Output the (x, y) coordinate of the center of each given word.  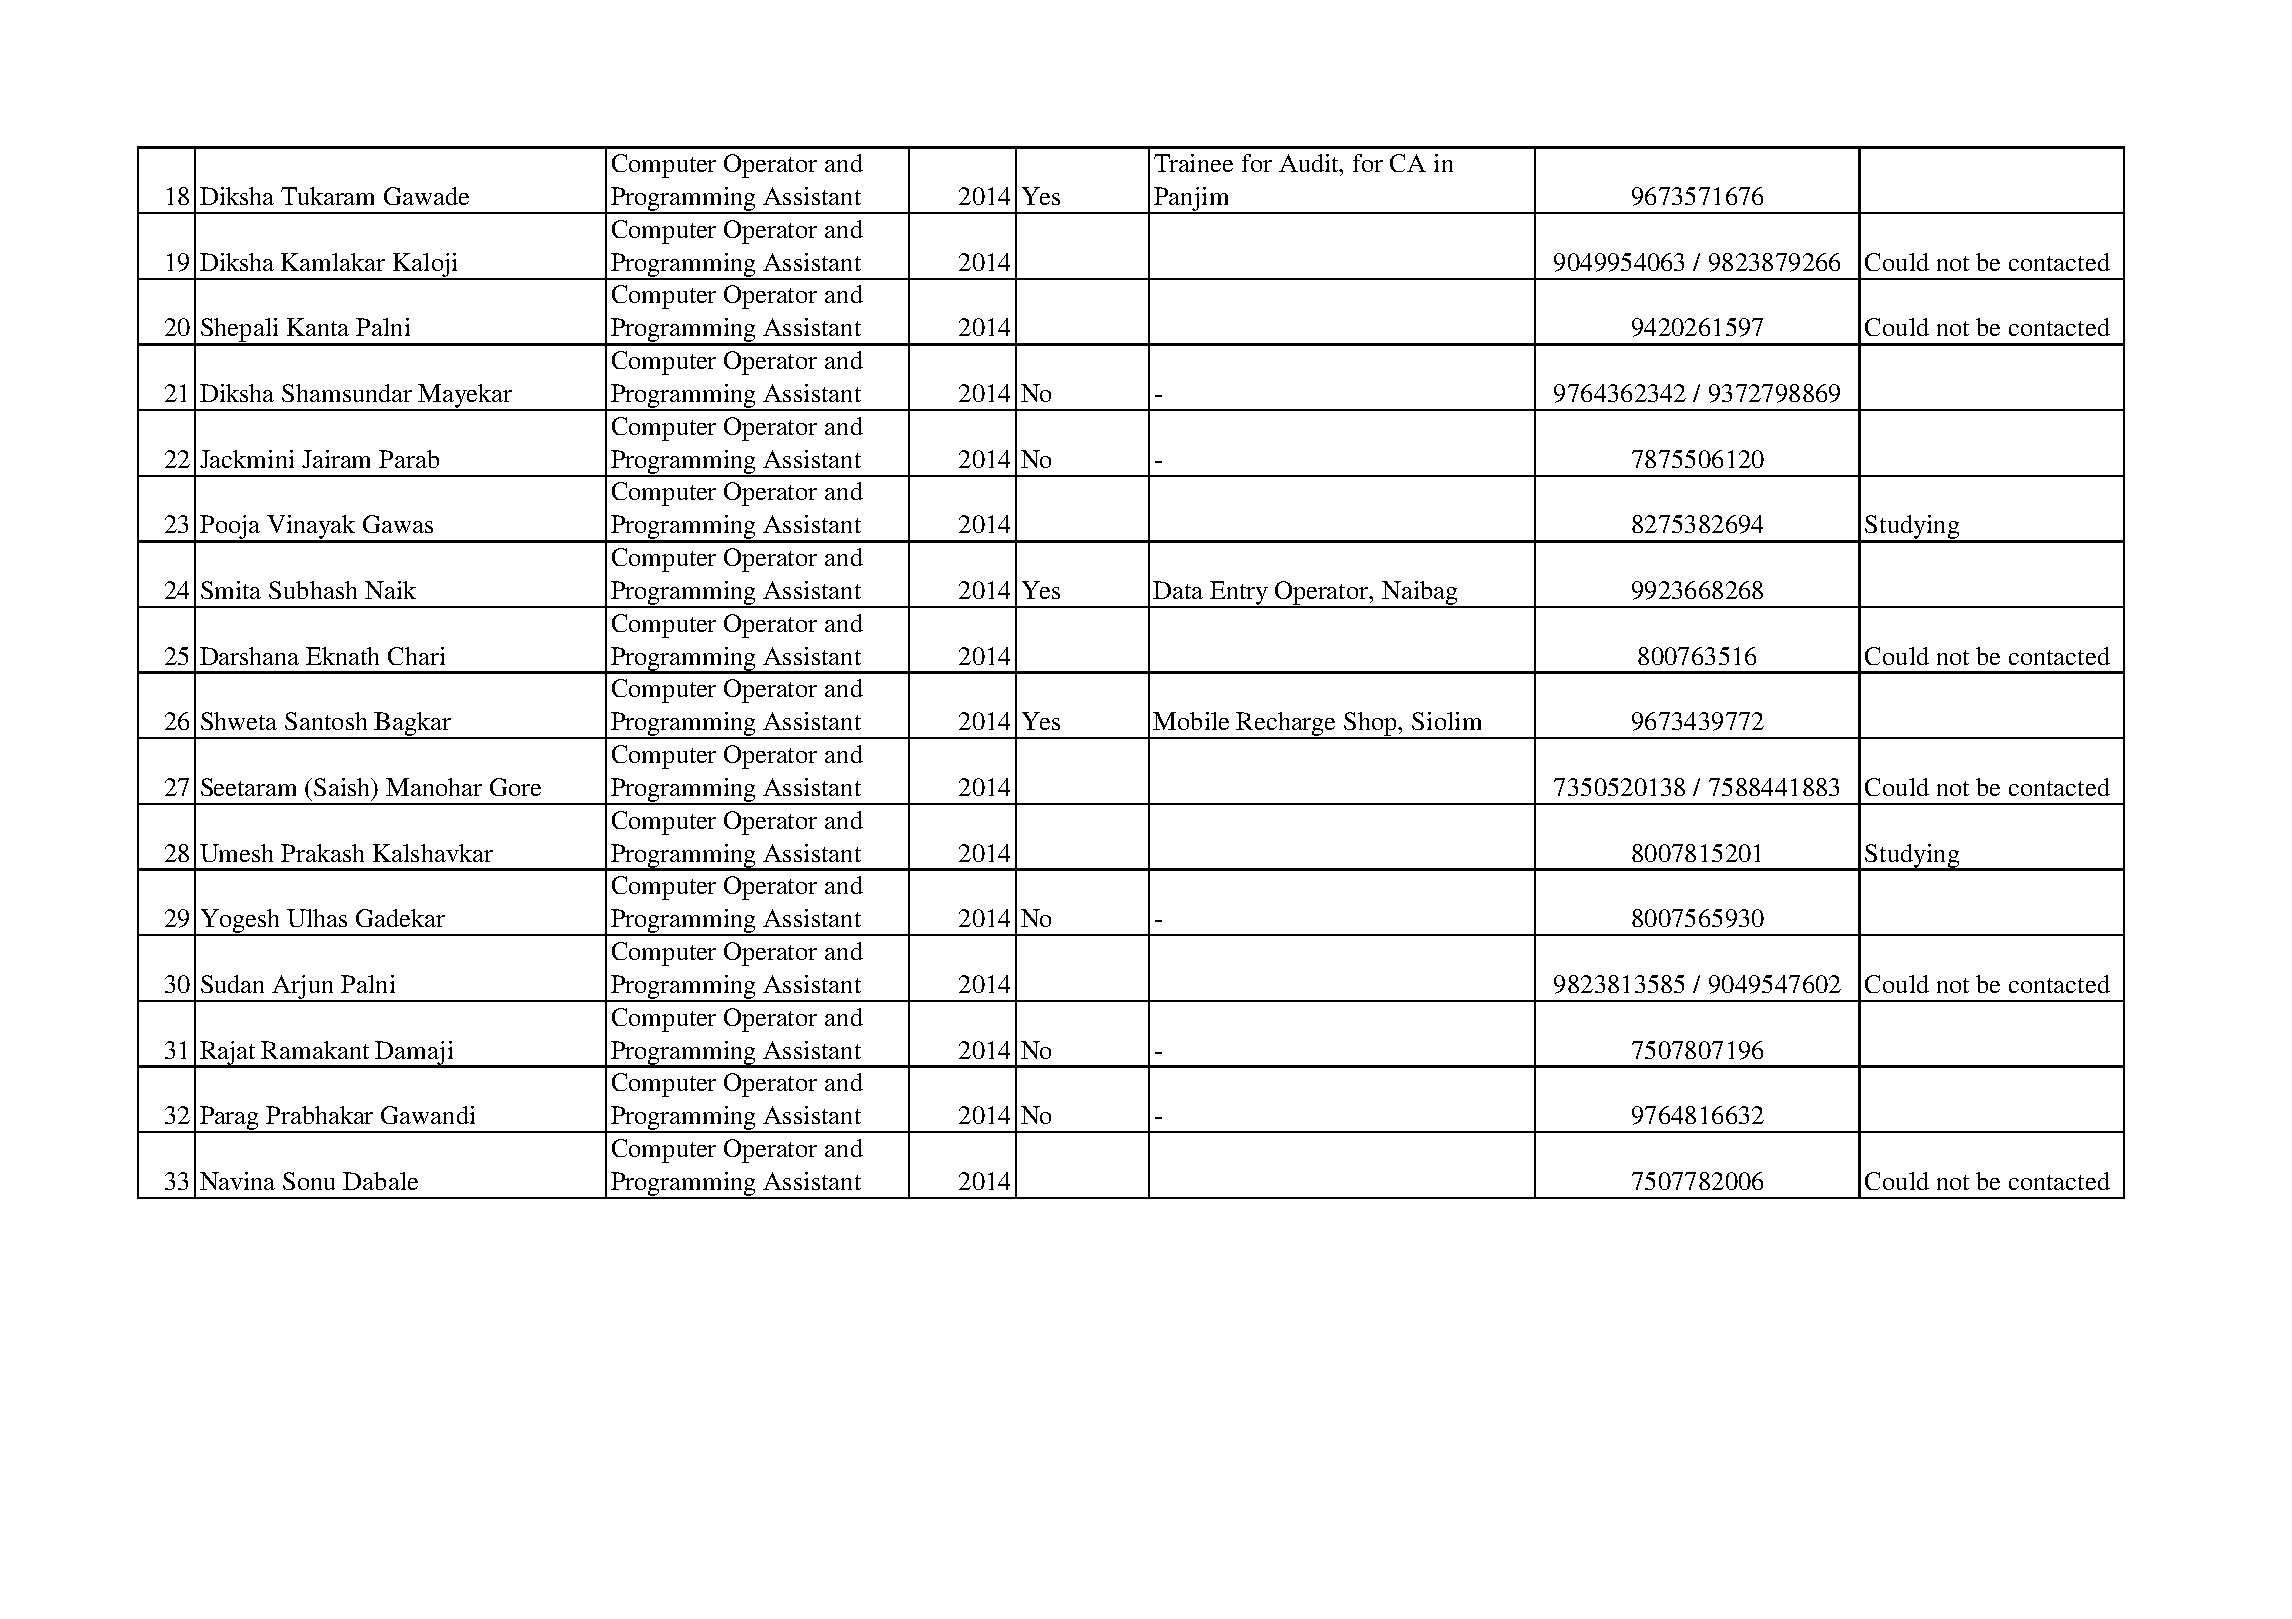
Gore (515, 787)
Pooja (230, 528)
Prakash (322, 853)
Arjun (304, 988)
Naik (390, 590)
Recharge (1287, 725)
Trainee (1193, 163)
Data (1178, 590)
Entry (1239, 594)
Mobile (1191, 721)
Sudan (232, 984)
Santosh (326, 721)
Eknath (342, 656)
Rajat (228, 1054)
